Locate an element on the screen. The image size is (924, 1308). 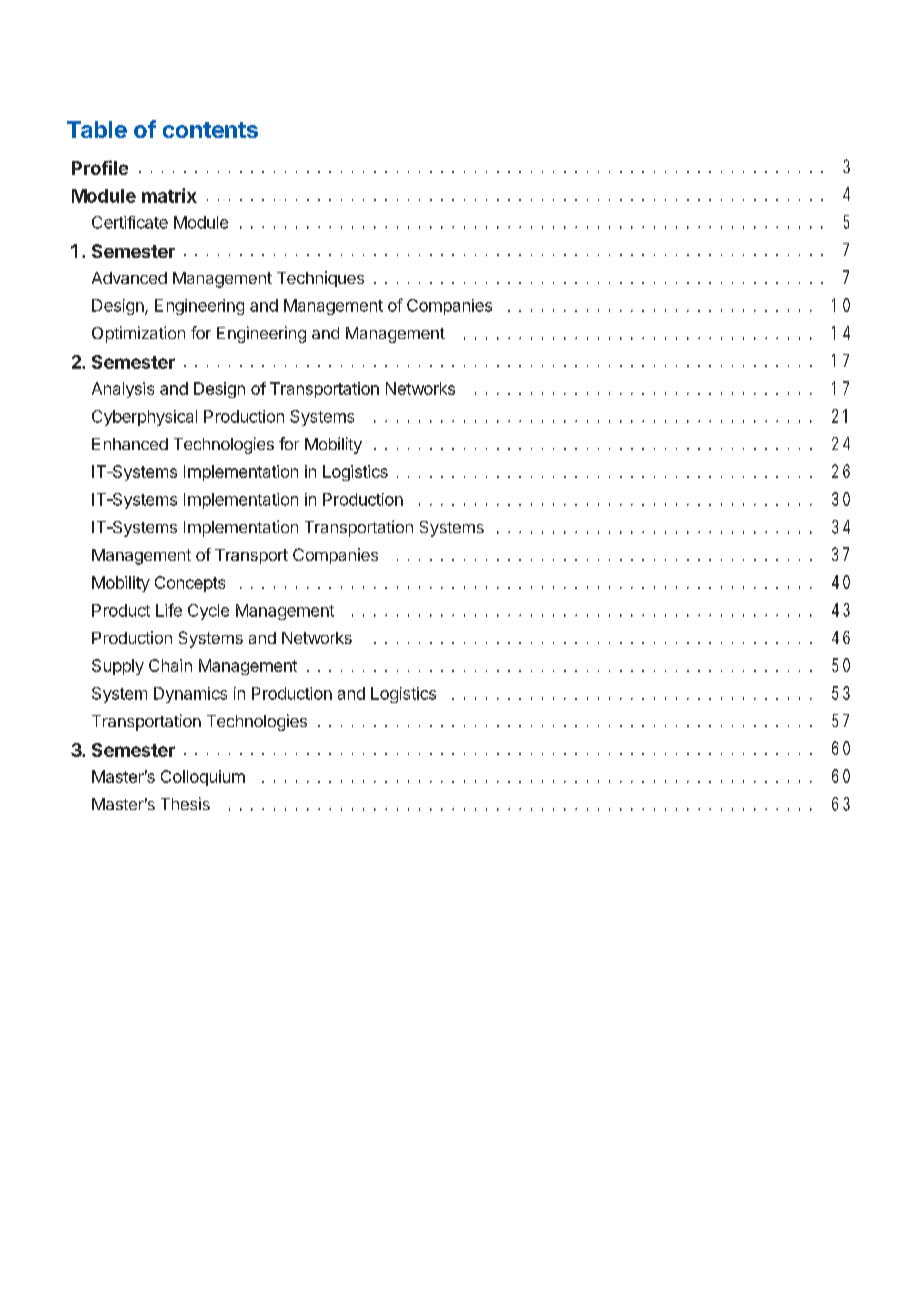
Profile is located at coordinates (100, 167).
